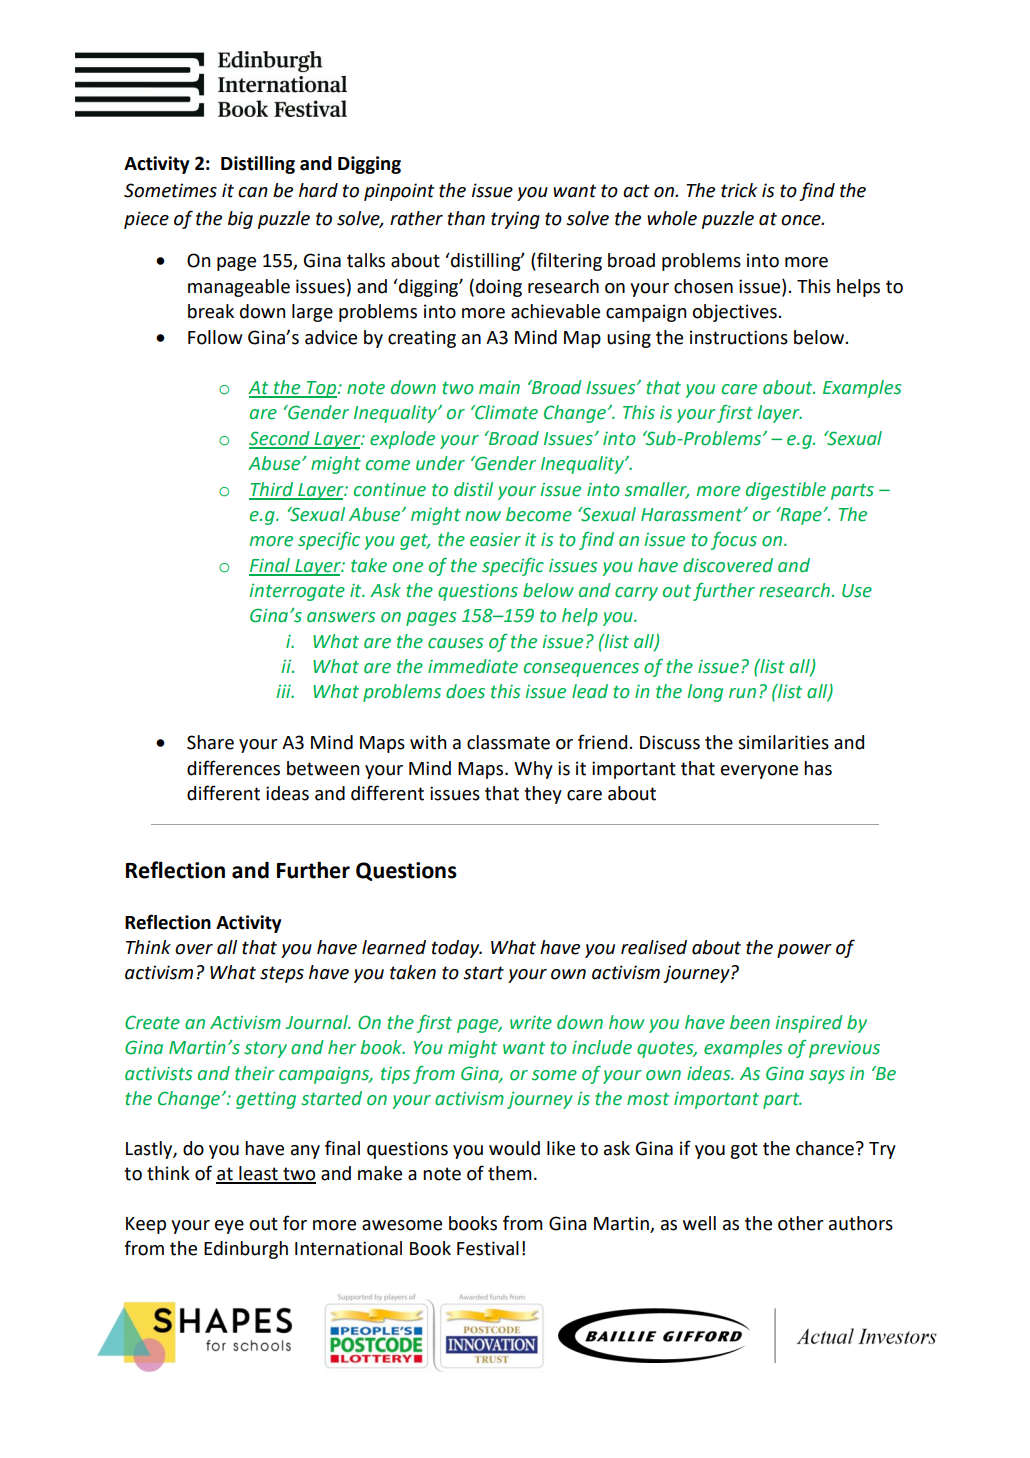  What do you see at coordinates (440, 463) in the screenshot?
I see `under` at bounding box center [440, 463].
